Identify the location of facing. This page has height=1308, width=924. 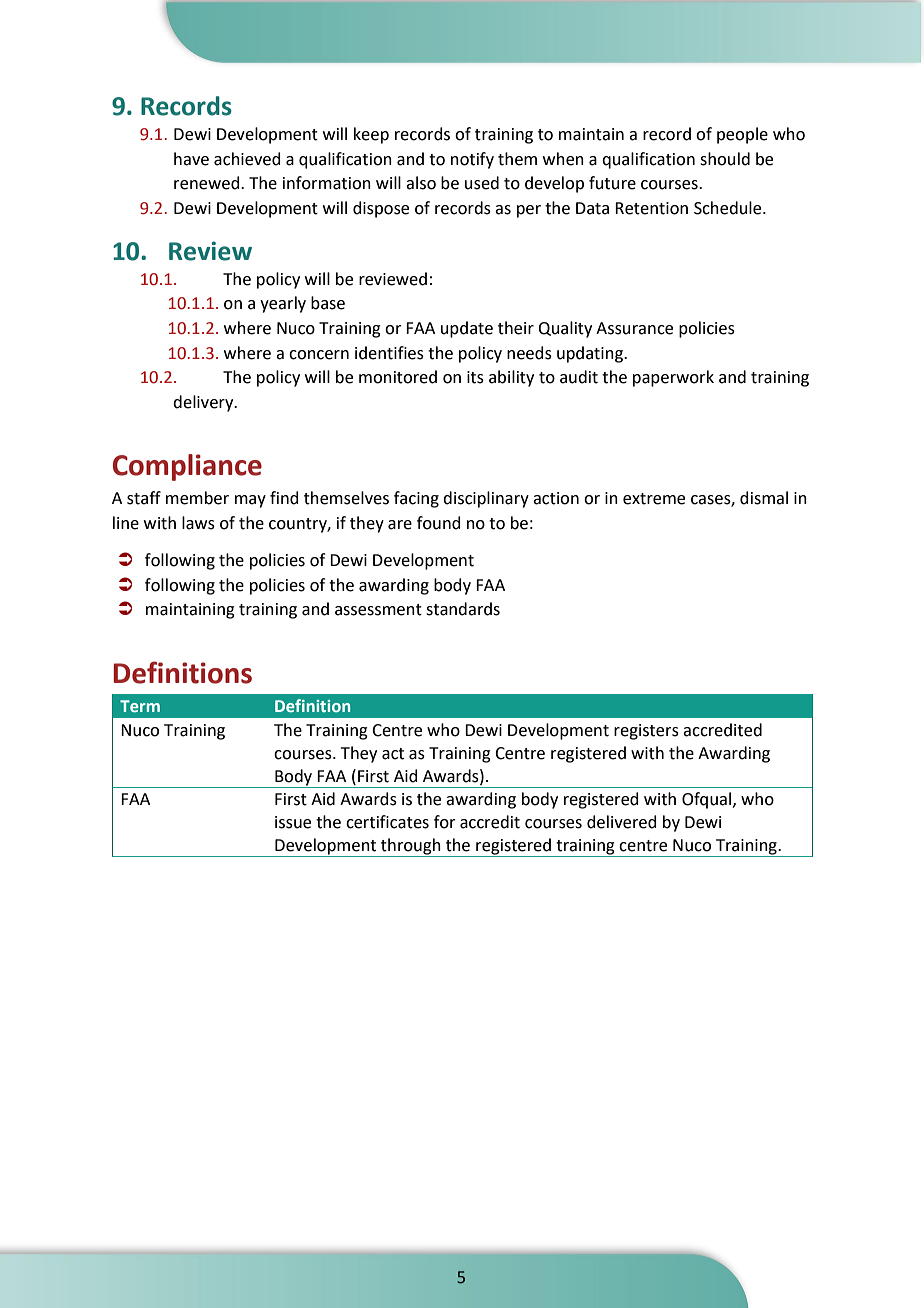
(416, 499).
